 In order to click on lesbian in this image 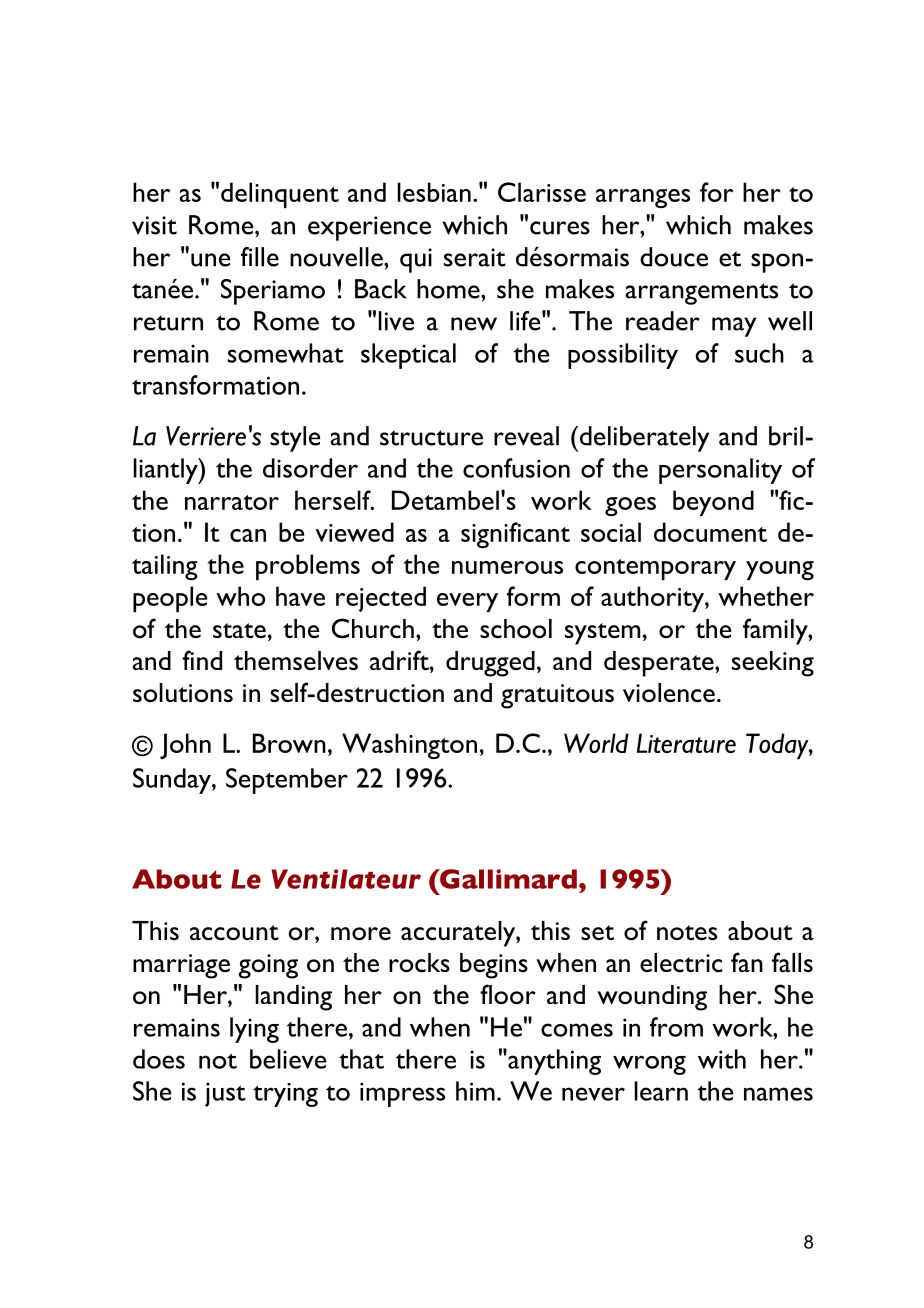, I will do `click(434, 192)`.
